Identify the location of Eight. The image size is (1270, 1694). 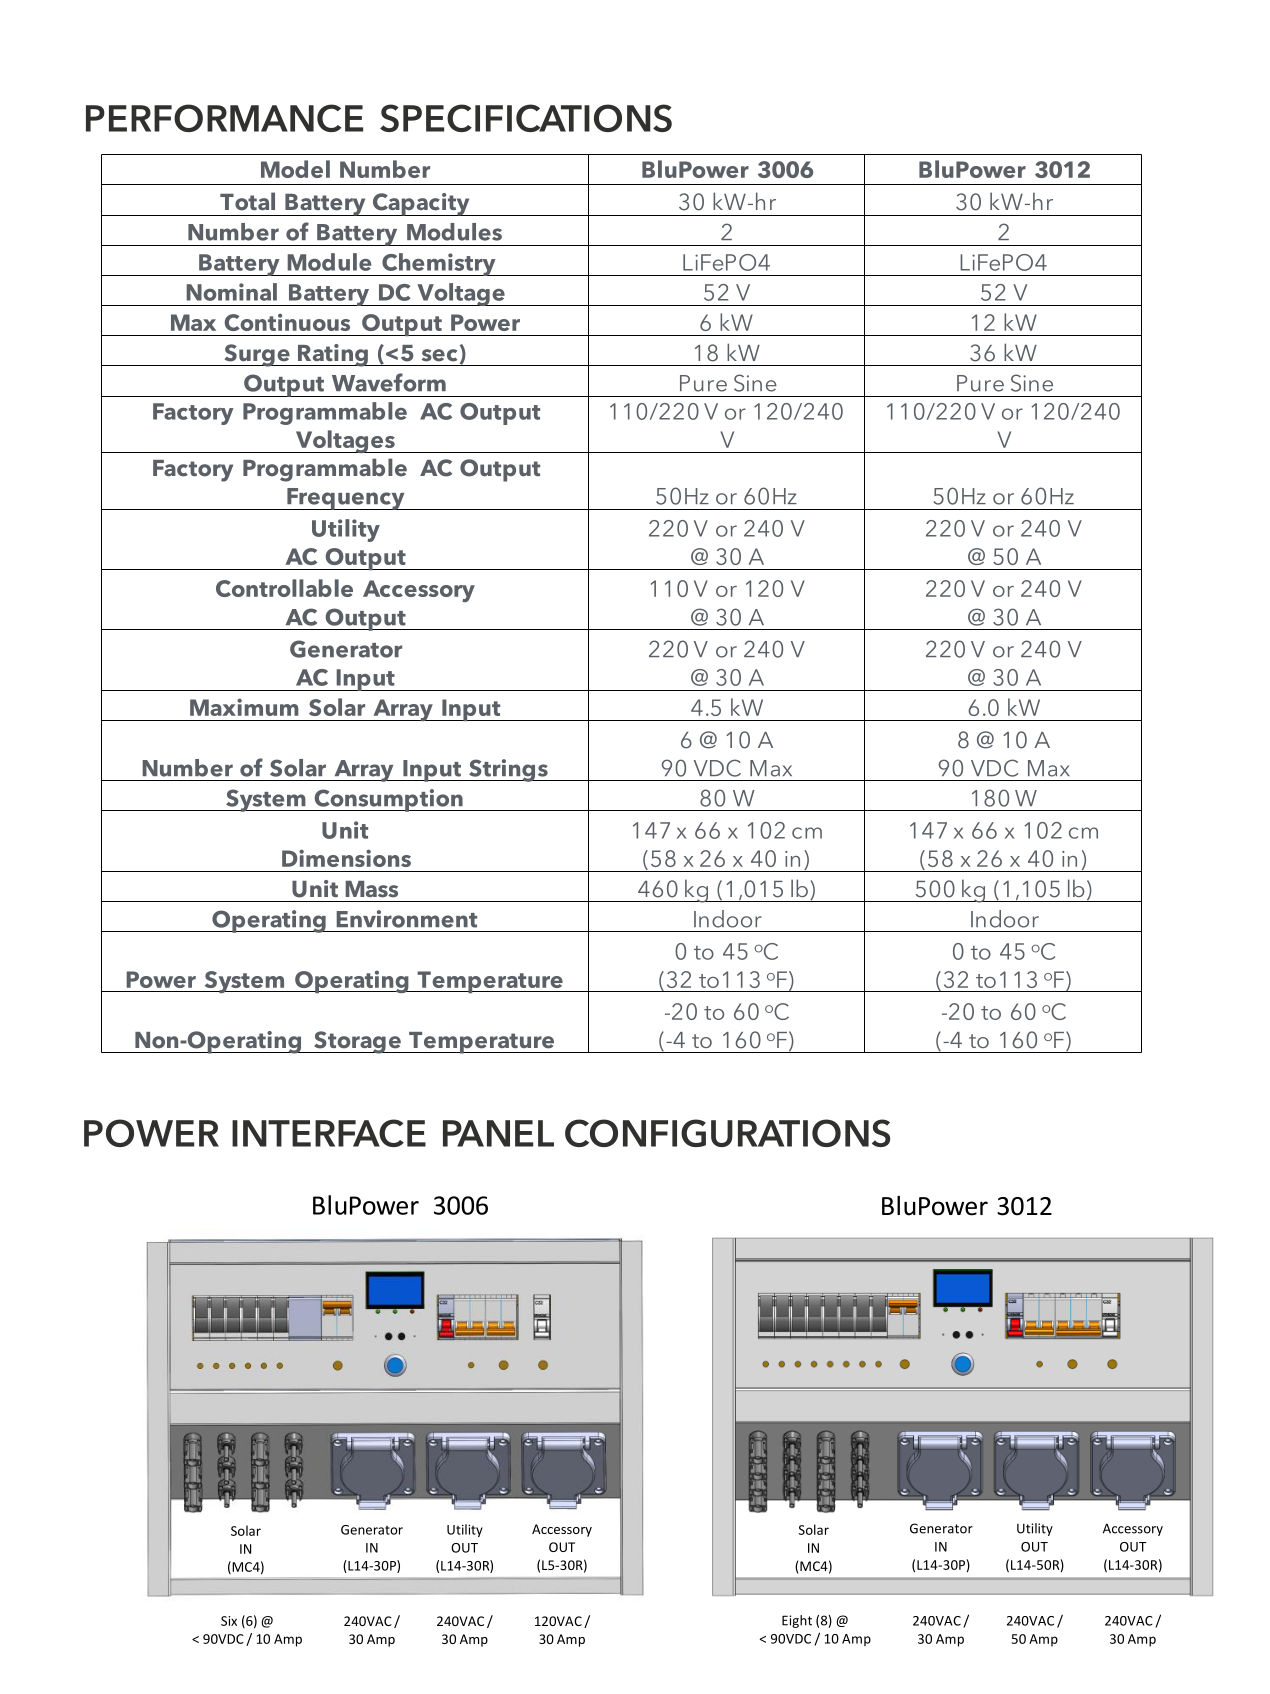
(797, 1621).
